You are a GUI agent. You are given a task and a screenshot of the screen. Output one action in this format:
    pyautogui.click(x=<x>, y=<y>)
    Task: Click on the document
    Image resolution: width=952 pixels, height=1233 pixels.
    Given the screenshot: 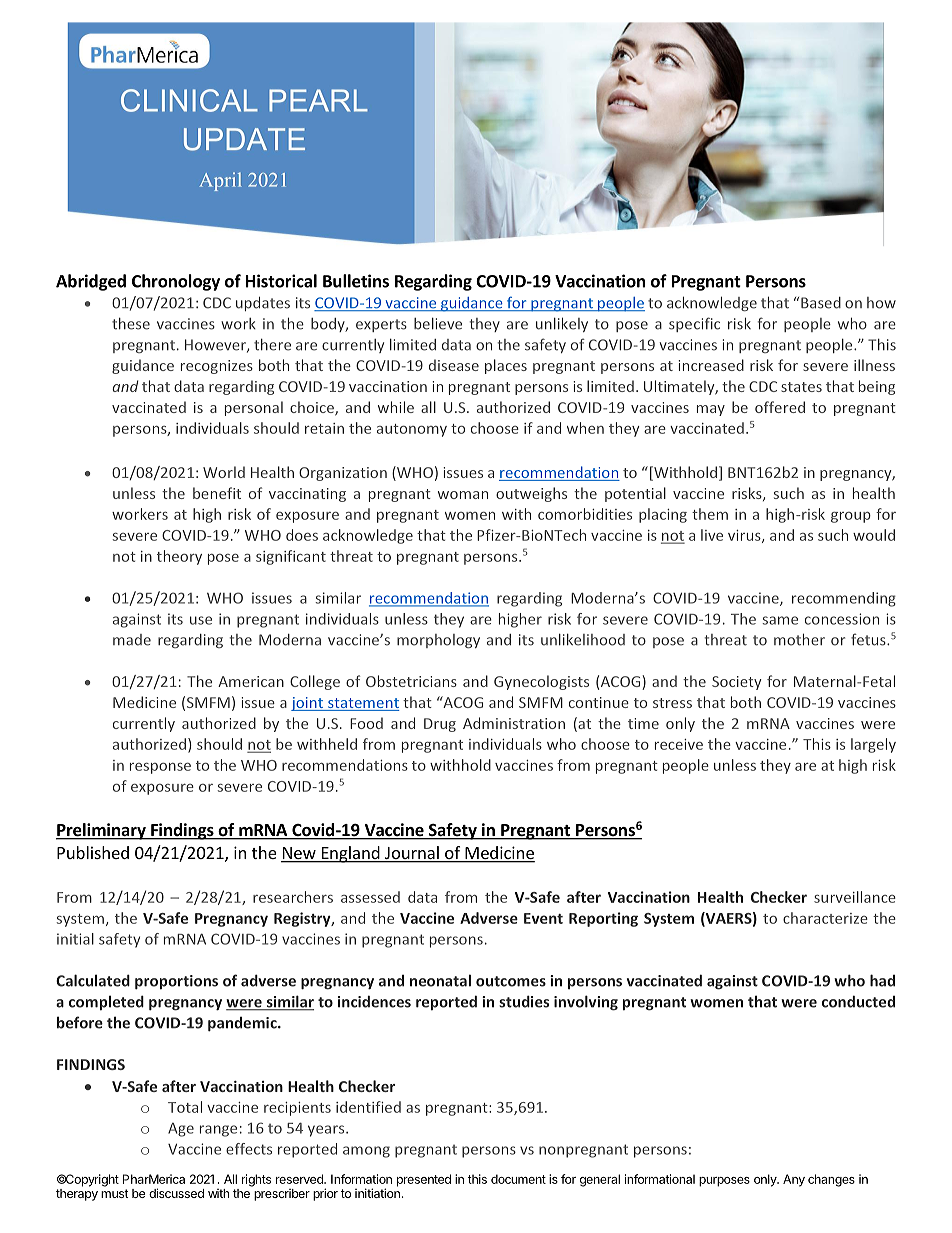 What is the action you would take?
    pyautogui.click(x=518, y=1179)
